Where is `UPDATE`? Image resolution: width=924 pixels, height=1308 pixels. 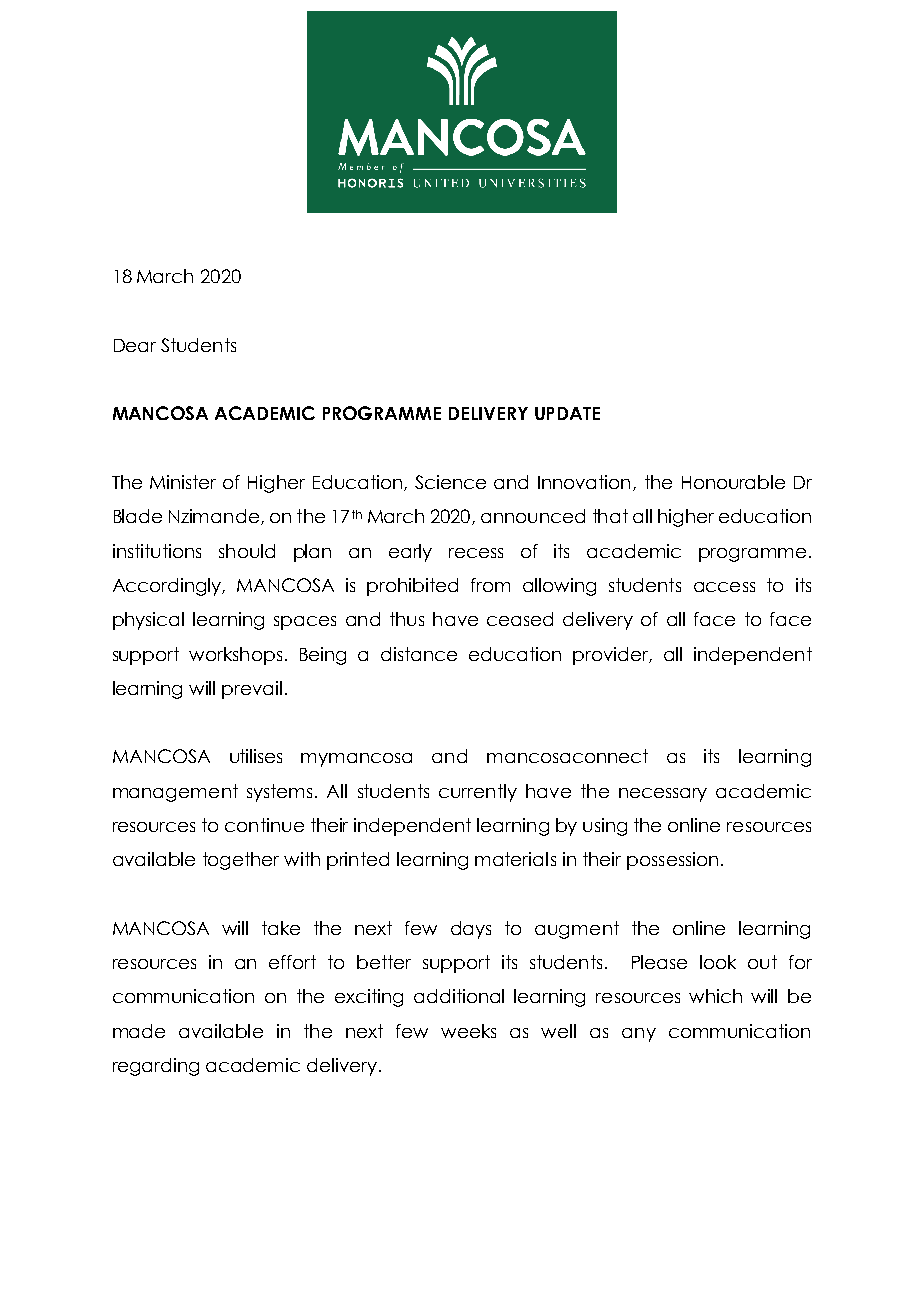 UPDATE is located at coordinates (567, 413).
